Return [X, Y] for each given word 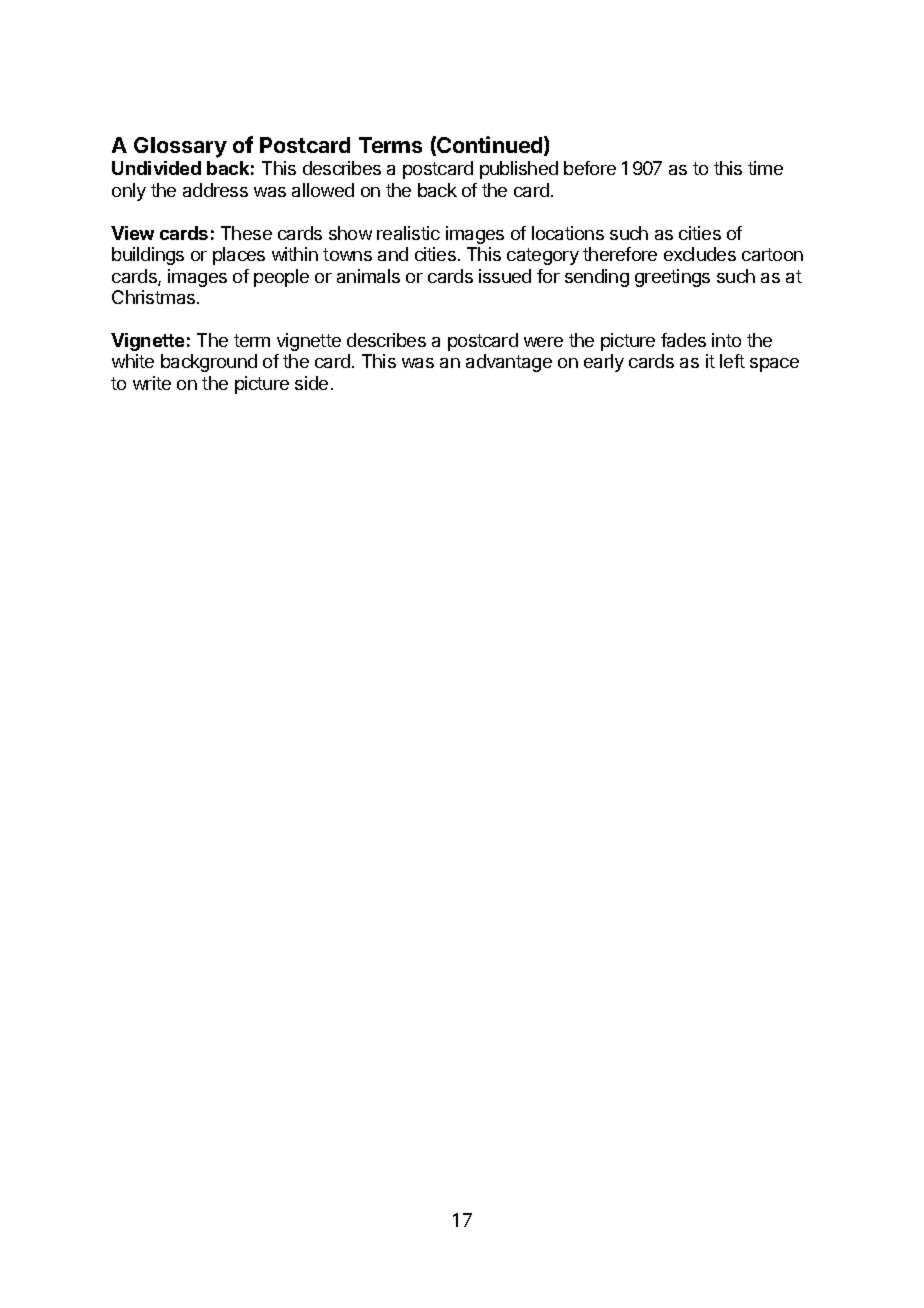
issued [505, 276]
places [239, 256]
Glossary [180, 147]
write [152, 383]
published [519, 170]
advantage [509, 363]
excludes [700, 254]
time [765, 168]
